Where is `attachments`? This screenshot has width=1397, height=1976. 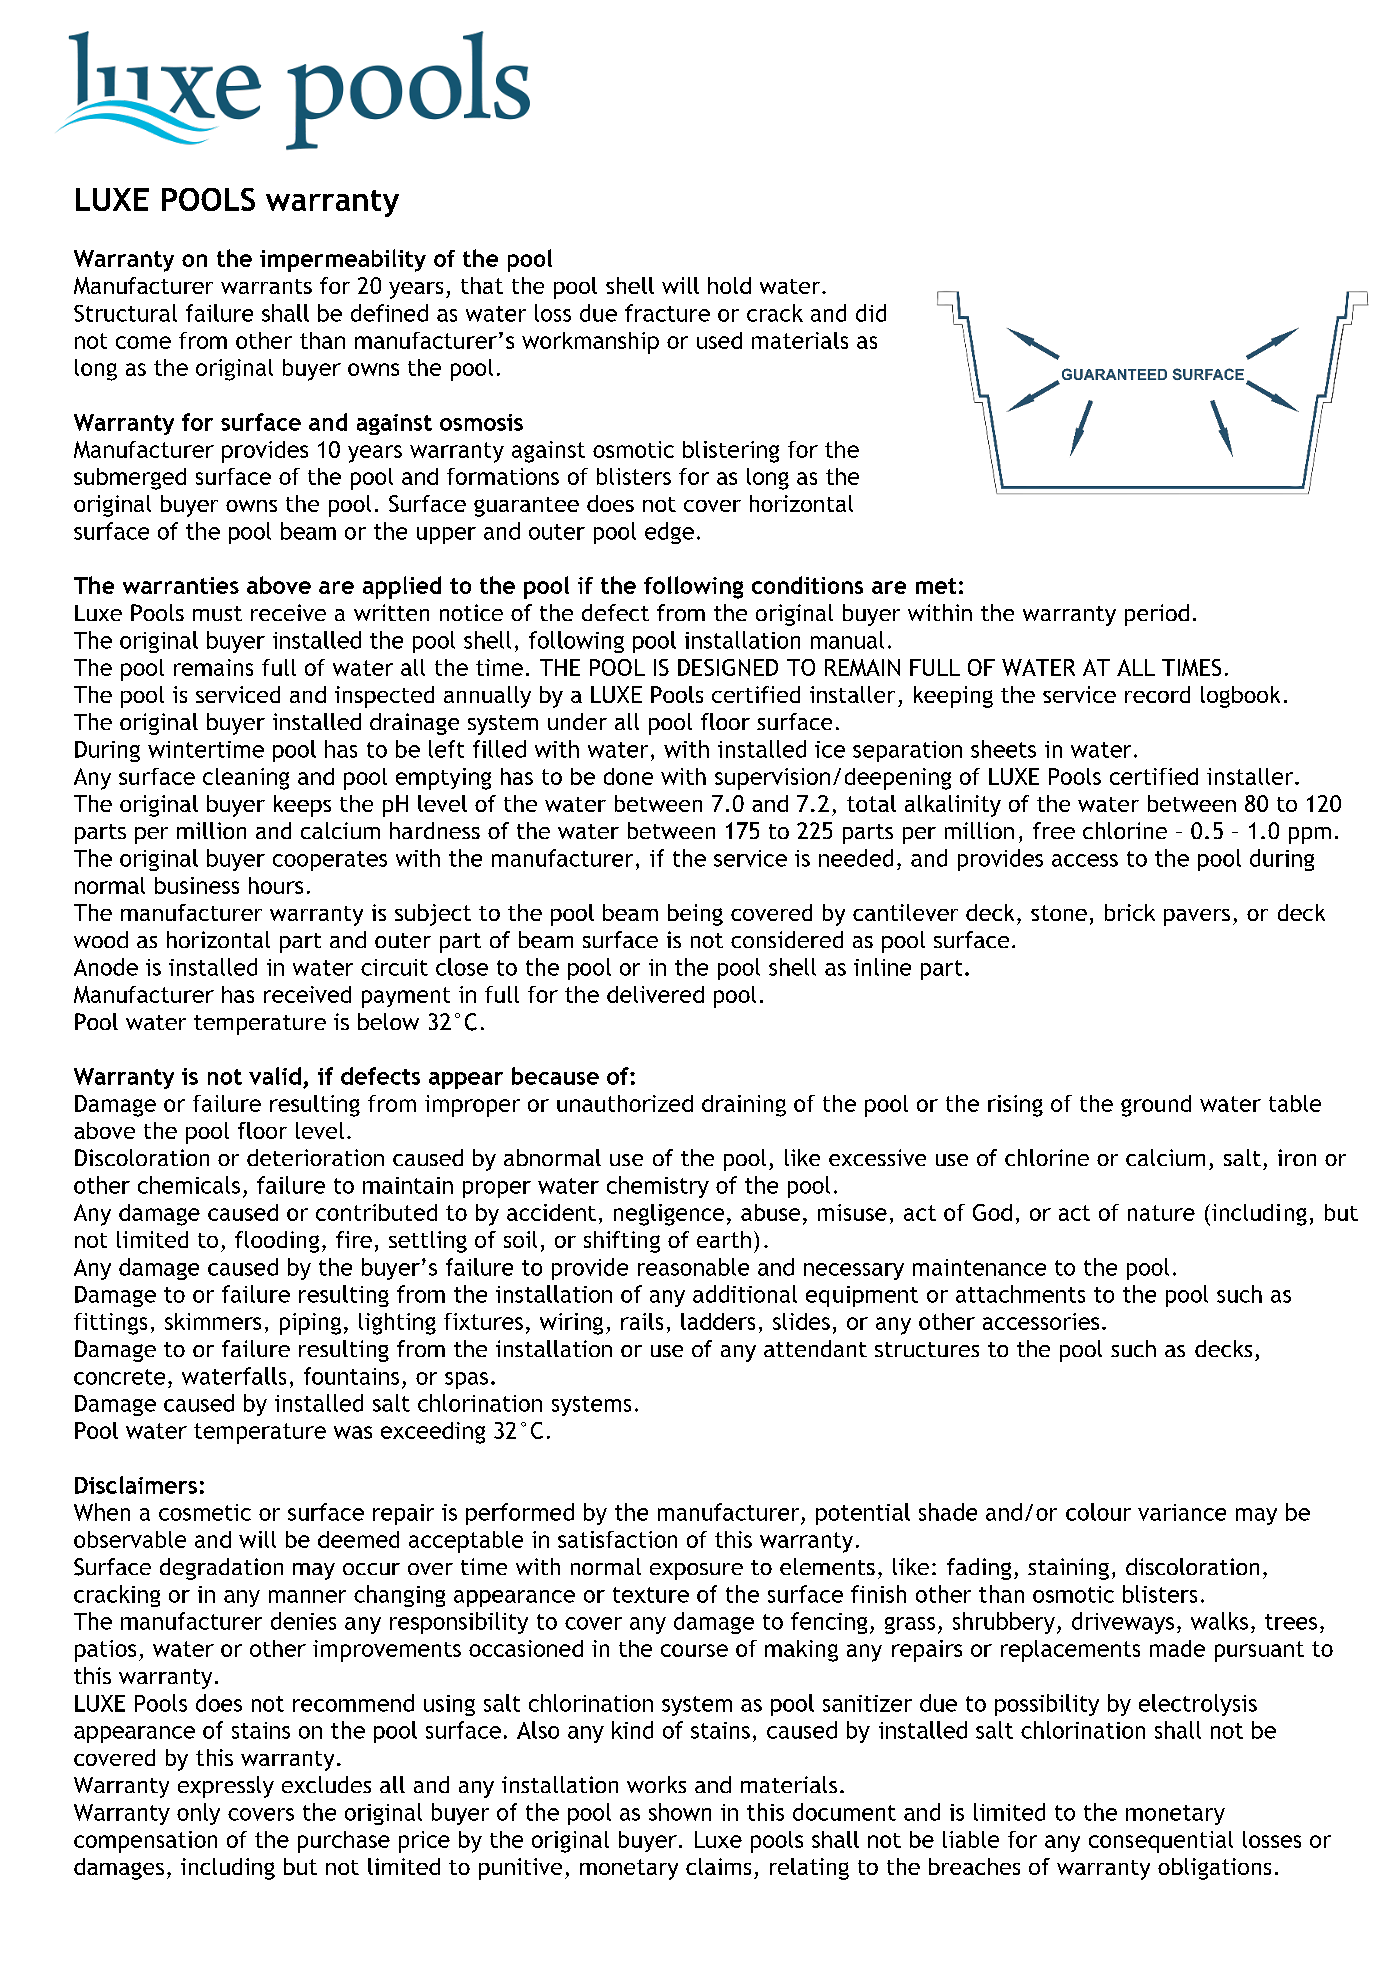
attachments is located at coordinates (1020, 1294).
